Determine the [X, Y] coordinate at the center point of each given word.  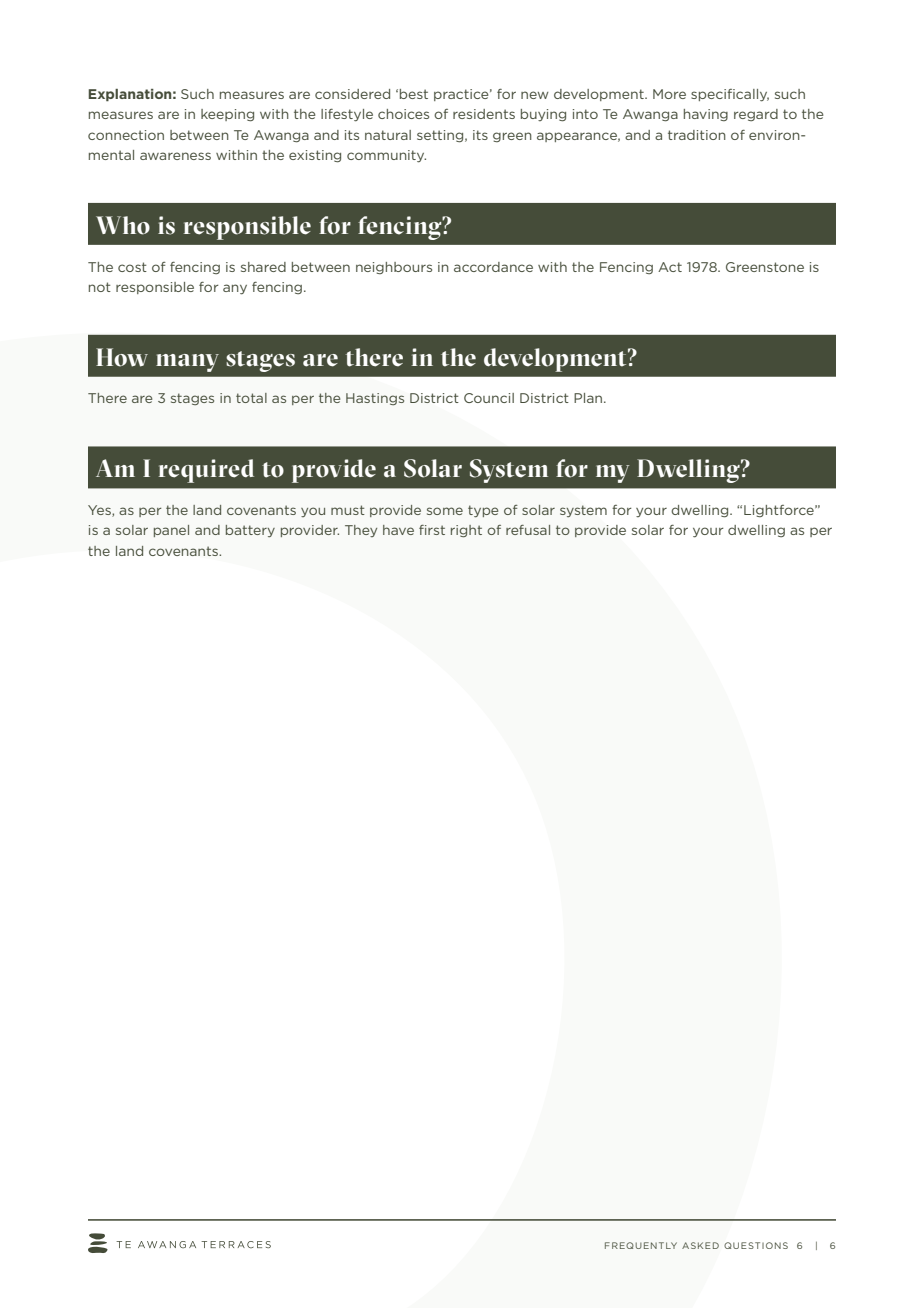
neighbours [394, 268]
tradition [697, 135]
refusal [528, 530]
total [251, 398]
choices [403, 114]
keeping [227, 115]
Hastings [375, 399]
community [386, 156]
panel [171, 531]
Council [489, 398]
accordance [493, 267]
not [100, 287]
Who [123, 225]
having [706, 115]
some [445, 511]
